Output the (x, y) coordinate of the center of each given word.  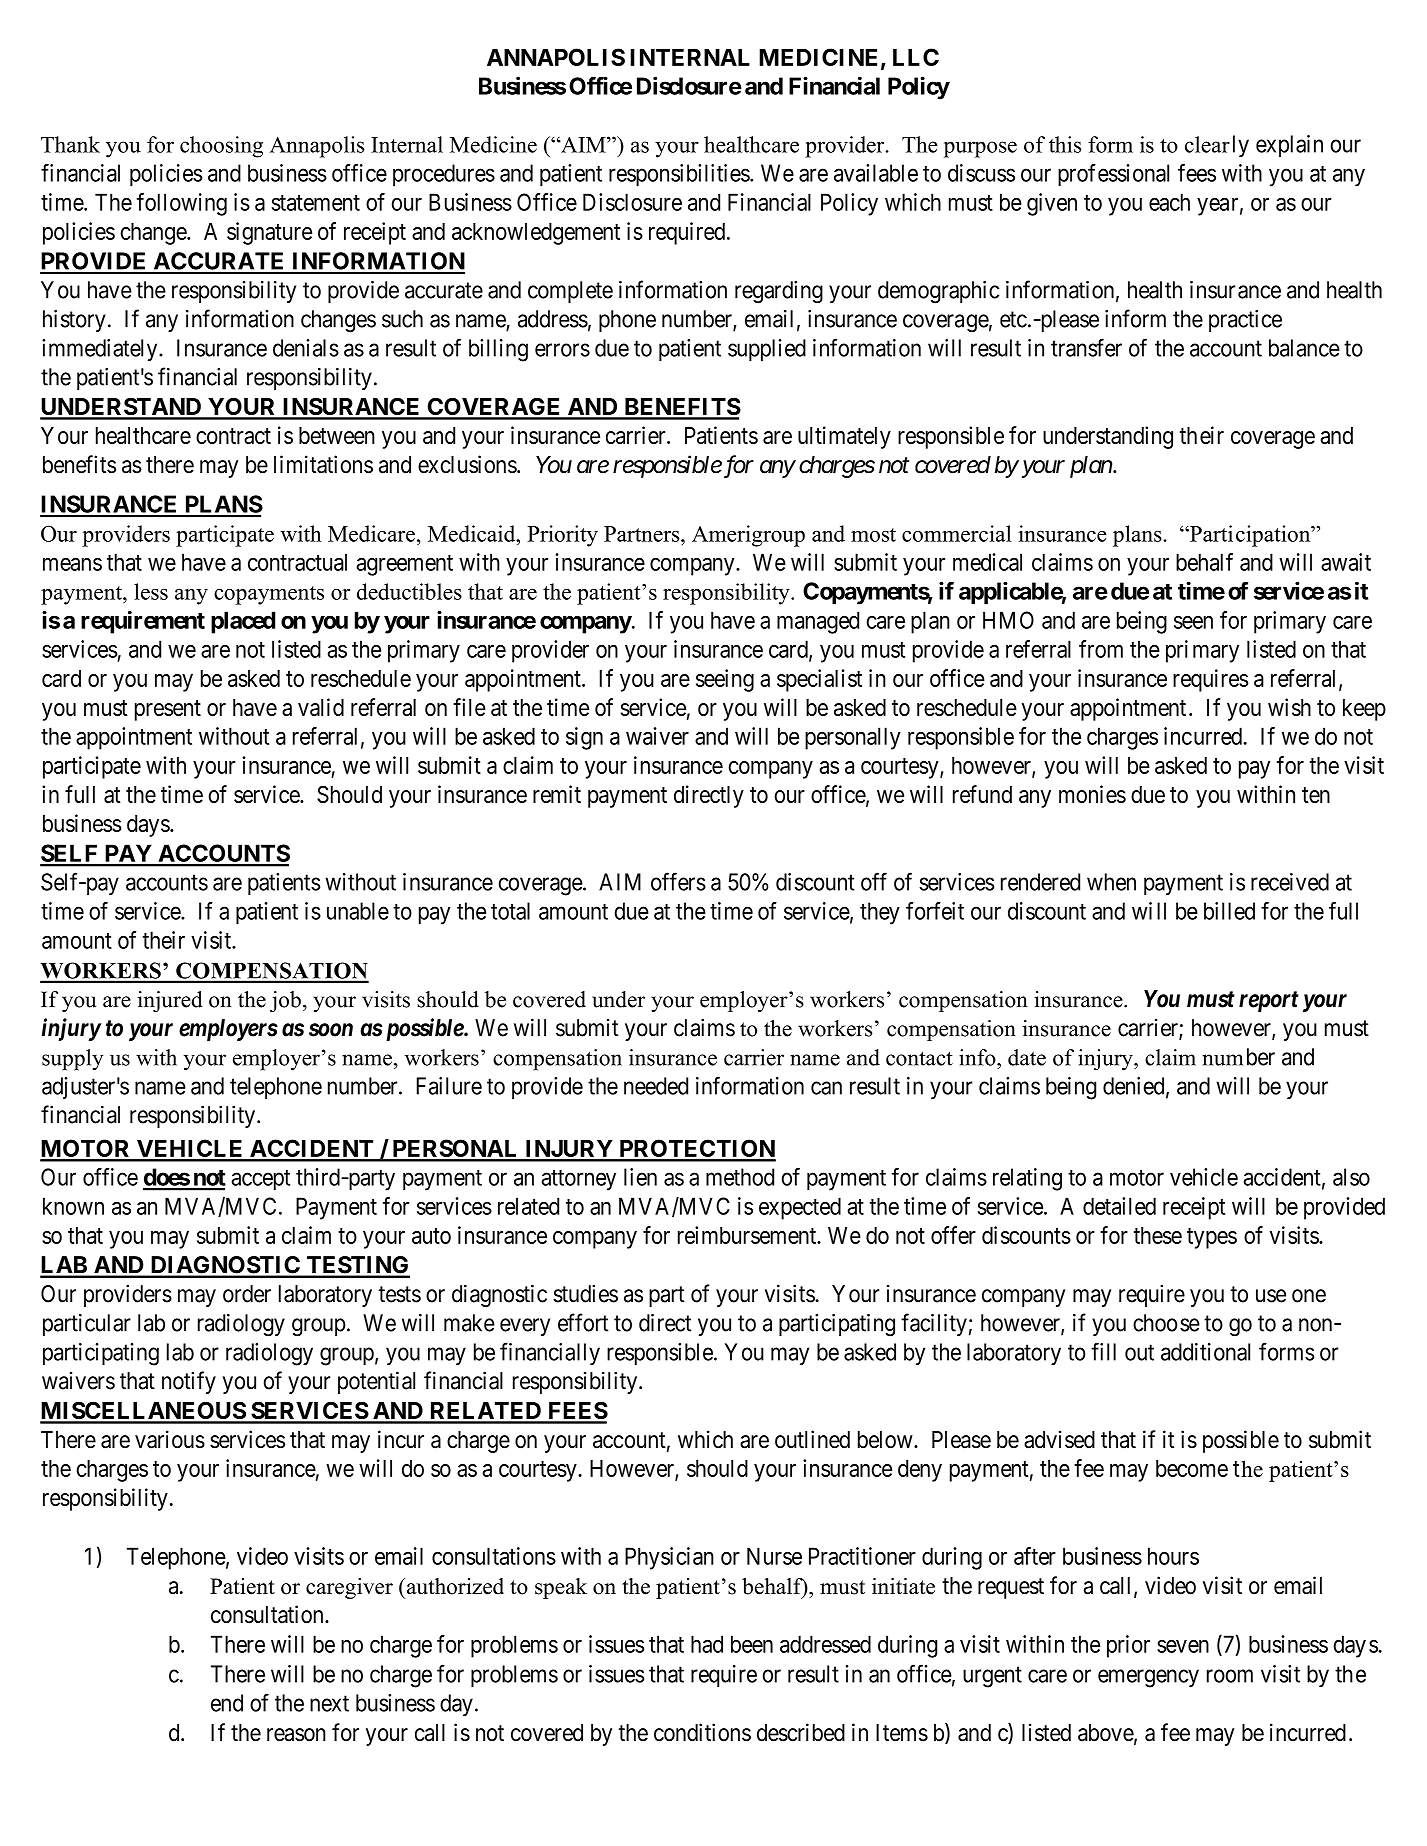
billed (1229, 911)
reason (296, 1735)
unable (358, 911)
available (876, 173)
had (707, 1644)
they (880, 913)
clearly (1217, 146)
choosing (221, 147)
